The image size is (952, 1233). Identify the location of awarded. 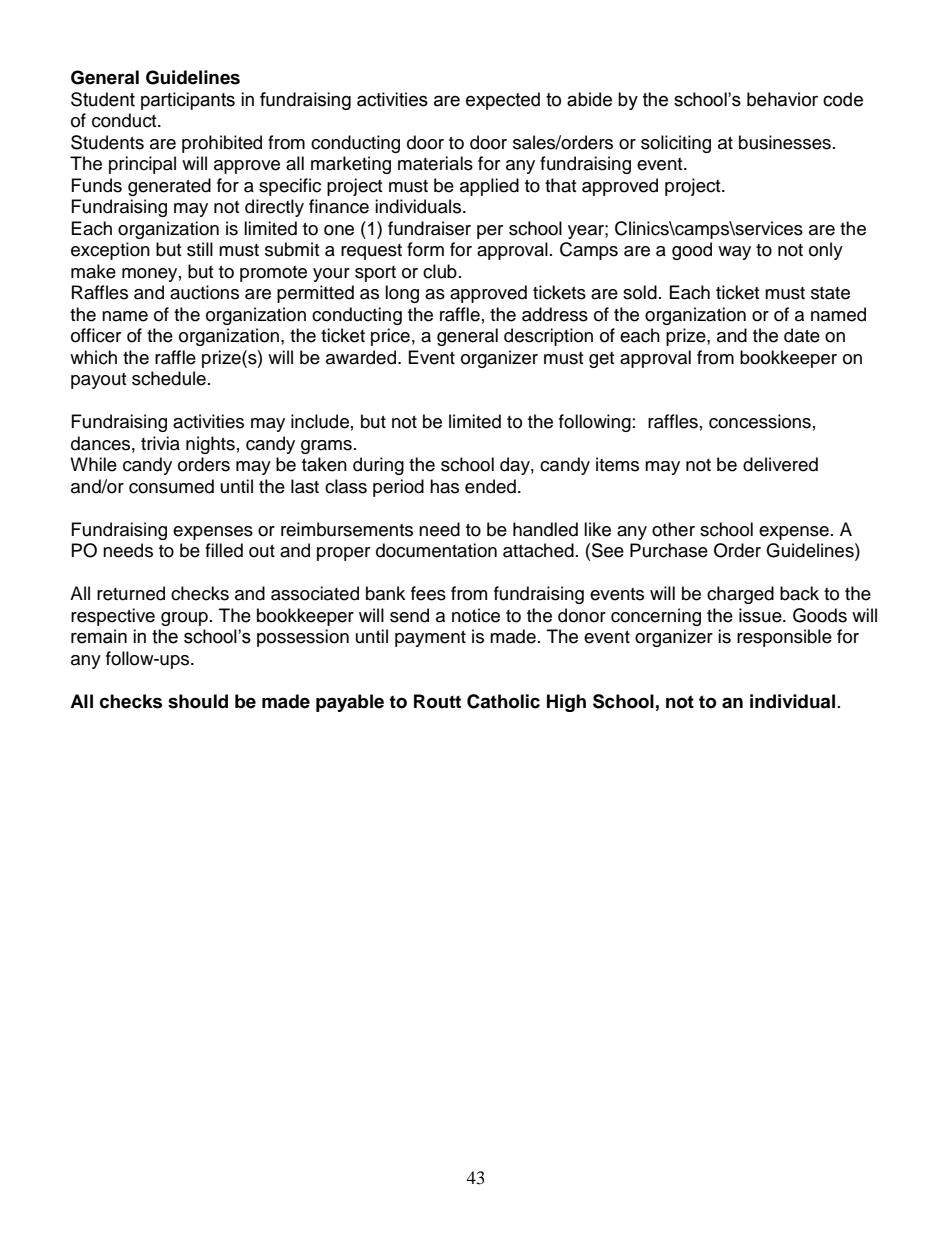
(362, 357).
